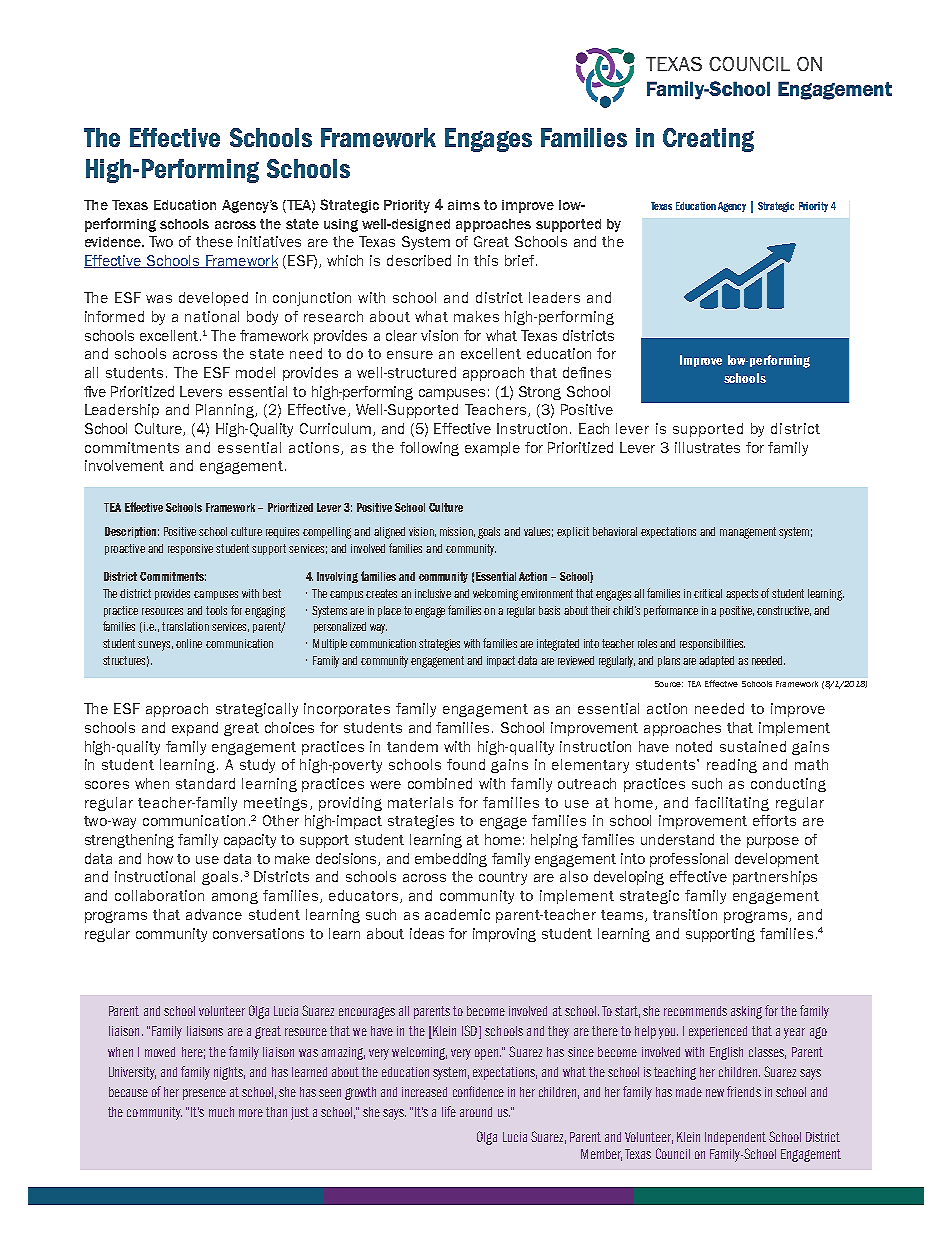 The width and height of the screenshot is (952, 1233). Describe the element at coordinates (189, 643) in the screenshot. I see `online` at that location.
